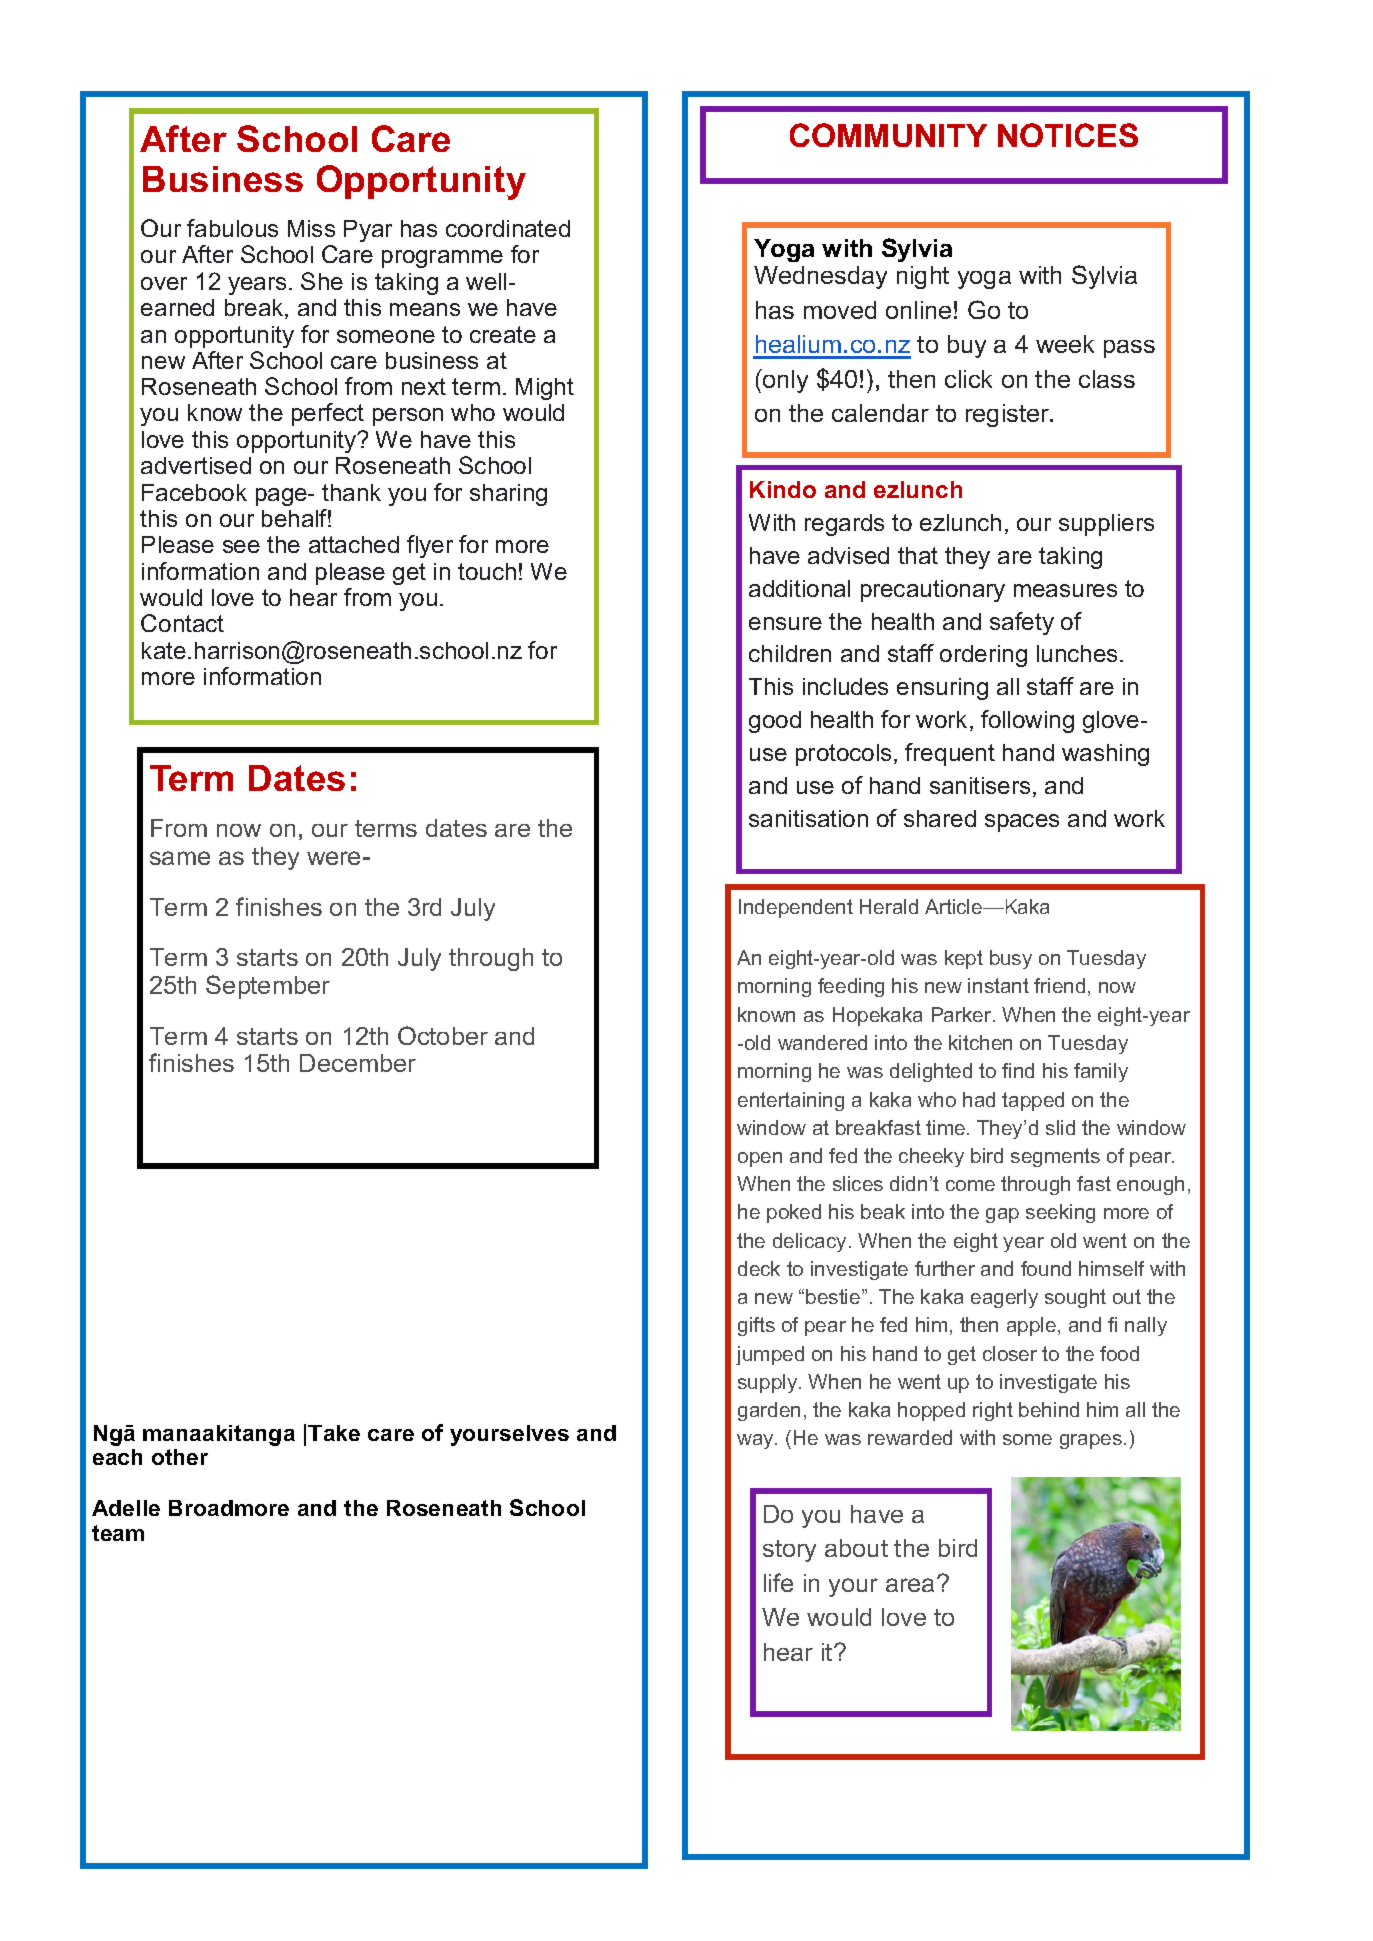 Image resolution: width=1373 pixels, height=1941 pixels. Describe the element at coordinates (778, 1582) in the screenshot. I see `life` at that location.
